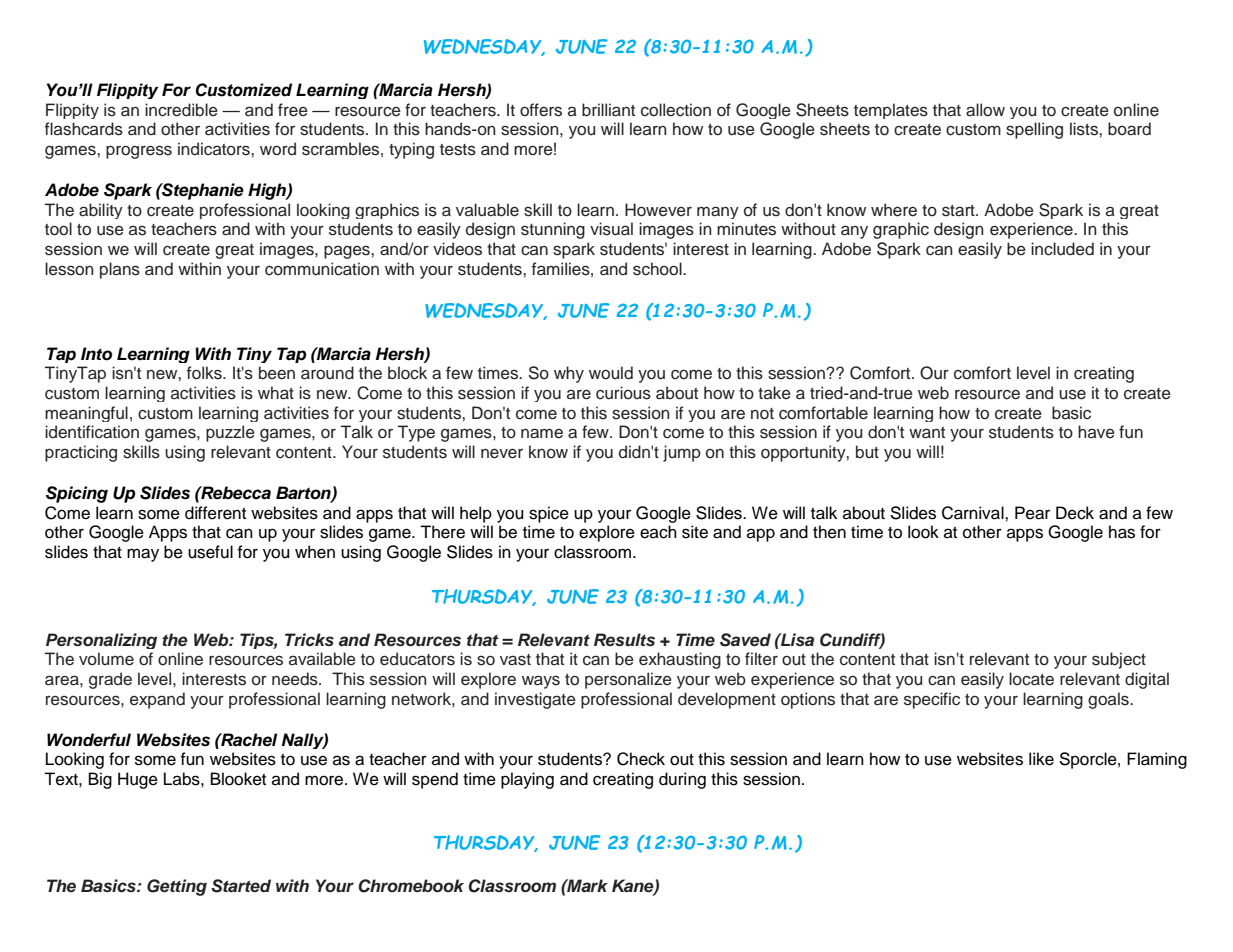 This page has width=1233, height=952. What do you see at coordinates (215, 149) in the page?
I see `indicators` at bounding box center [215, 149].
